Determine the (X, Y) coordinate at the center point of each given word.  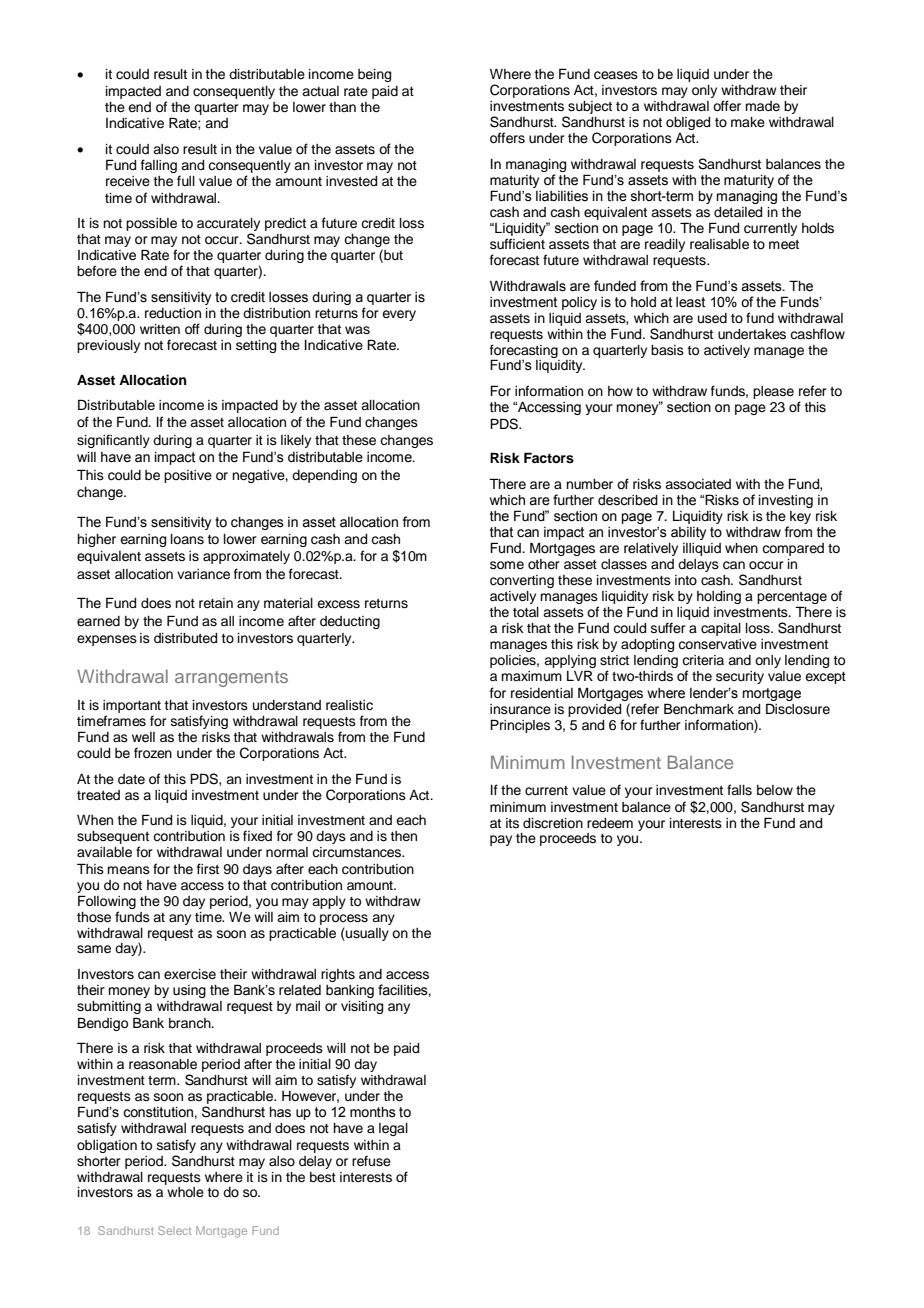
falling (159, 166)
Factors (549, 458)
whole (185, 1192)
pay (501, 840)
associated (698, 484)
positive (188, 476)
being (374, 75)
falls (739, 790)
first (208, 868)
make (748, 122)
